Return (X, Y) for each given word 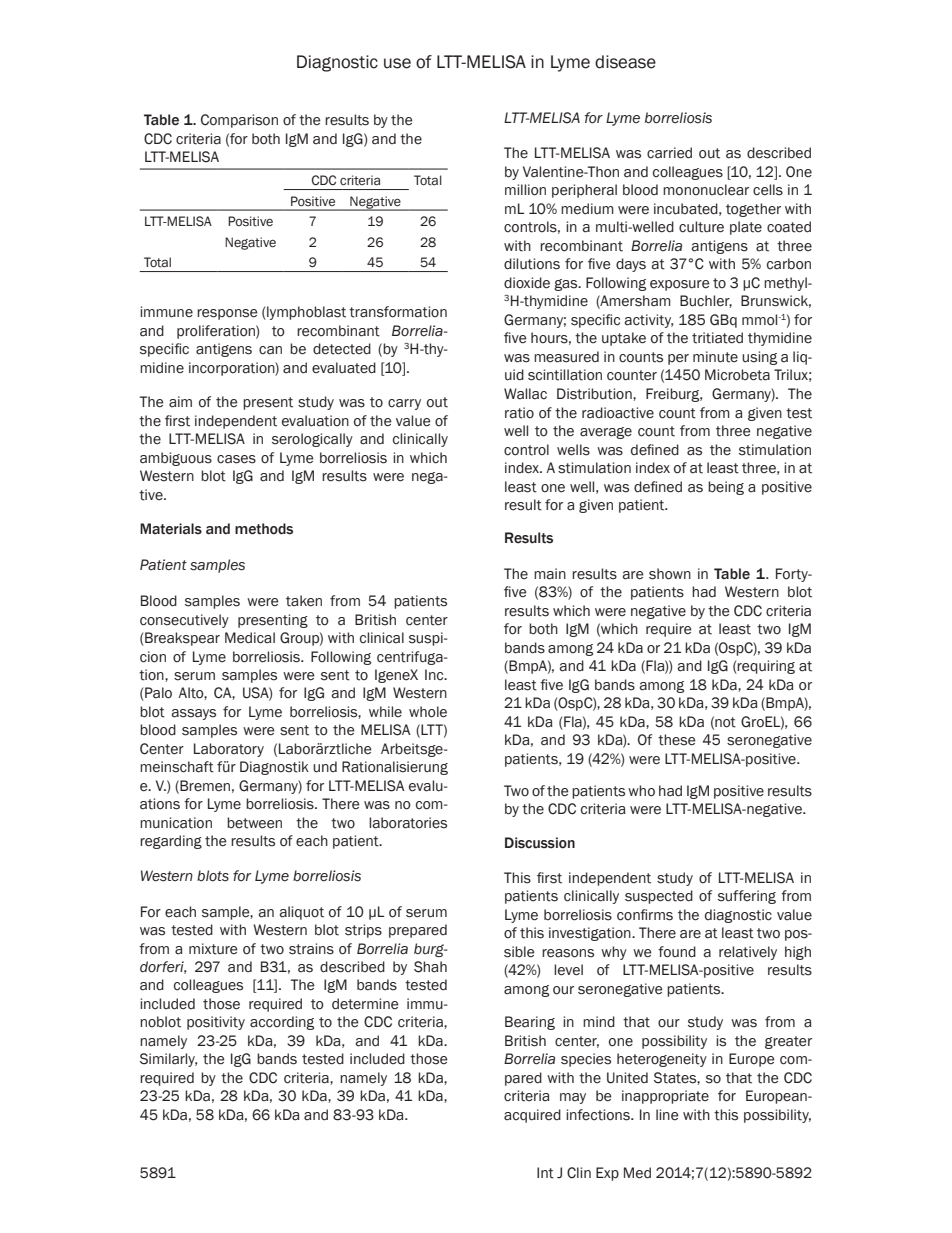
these (677, 740)
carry (404, 404)
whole (428, 712)
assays (193, 714)
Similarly (168, 1060)
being (726, 488)
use (397, 63)
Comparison (239, 121)
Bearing (530, 1023)
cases (236, 459)
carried (669, 153)
